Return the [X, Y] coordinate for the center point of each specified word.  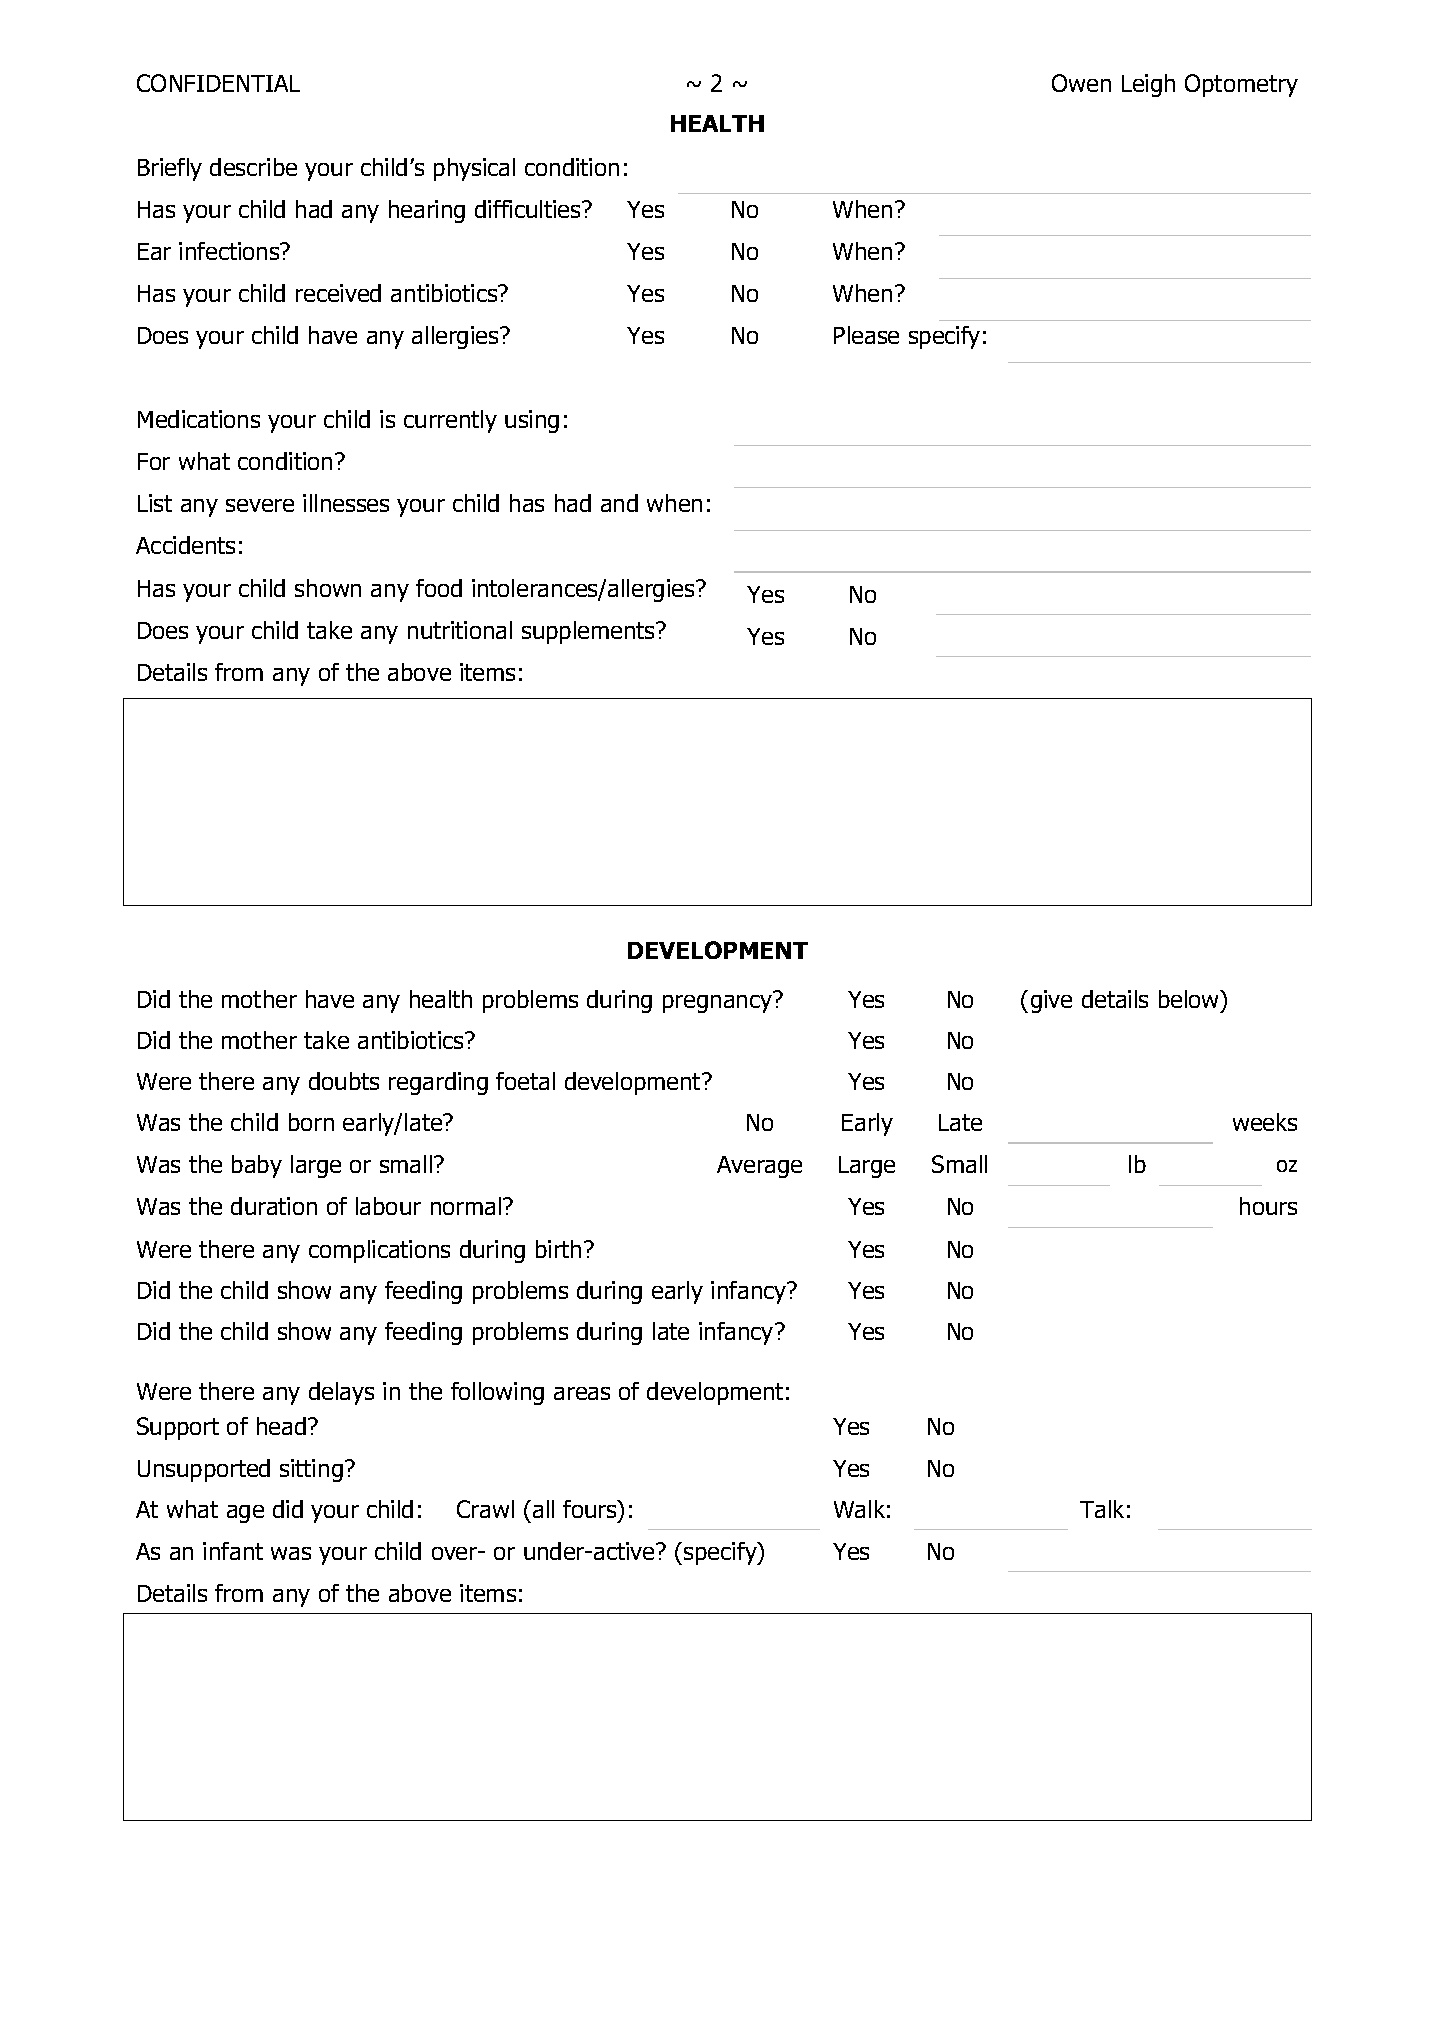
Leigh [1148, 85]
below [1190, 1001]
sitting [311, 1470]
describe [253, 167]
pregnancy [717, 1004]
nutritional [460, 630]
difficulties [529, 209]
